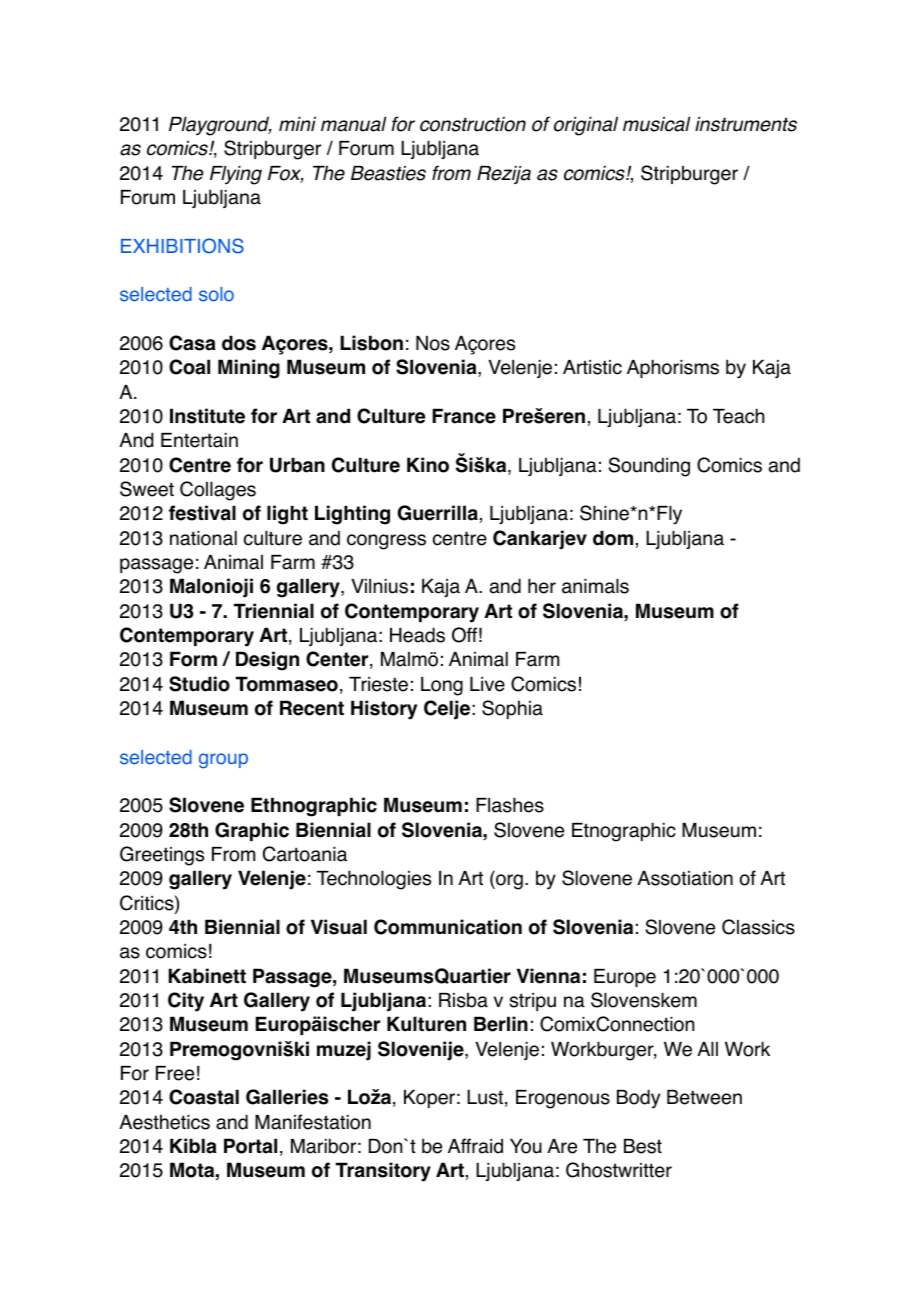 The width and height of the document is (924, 1308). Describe the element at coordinates (613, 538) in the document. I see `dom` at that location.
